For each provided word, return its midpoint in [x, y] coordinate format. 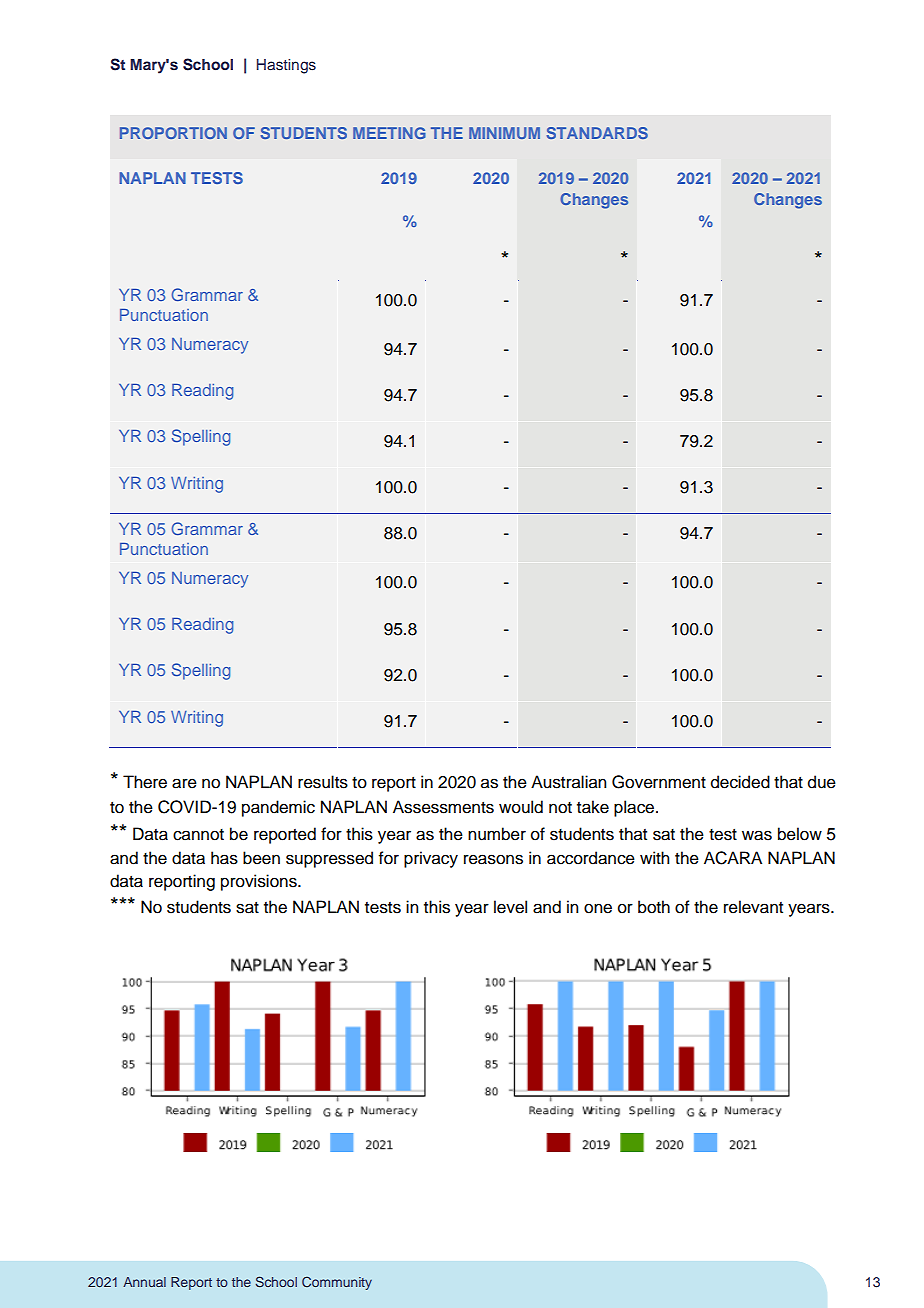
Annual [144, 1282]
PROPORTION [173, 133]
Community [337, 1283]
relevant [753, 907]
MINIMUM [504, 133]
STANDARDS [597, 133]
